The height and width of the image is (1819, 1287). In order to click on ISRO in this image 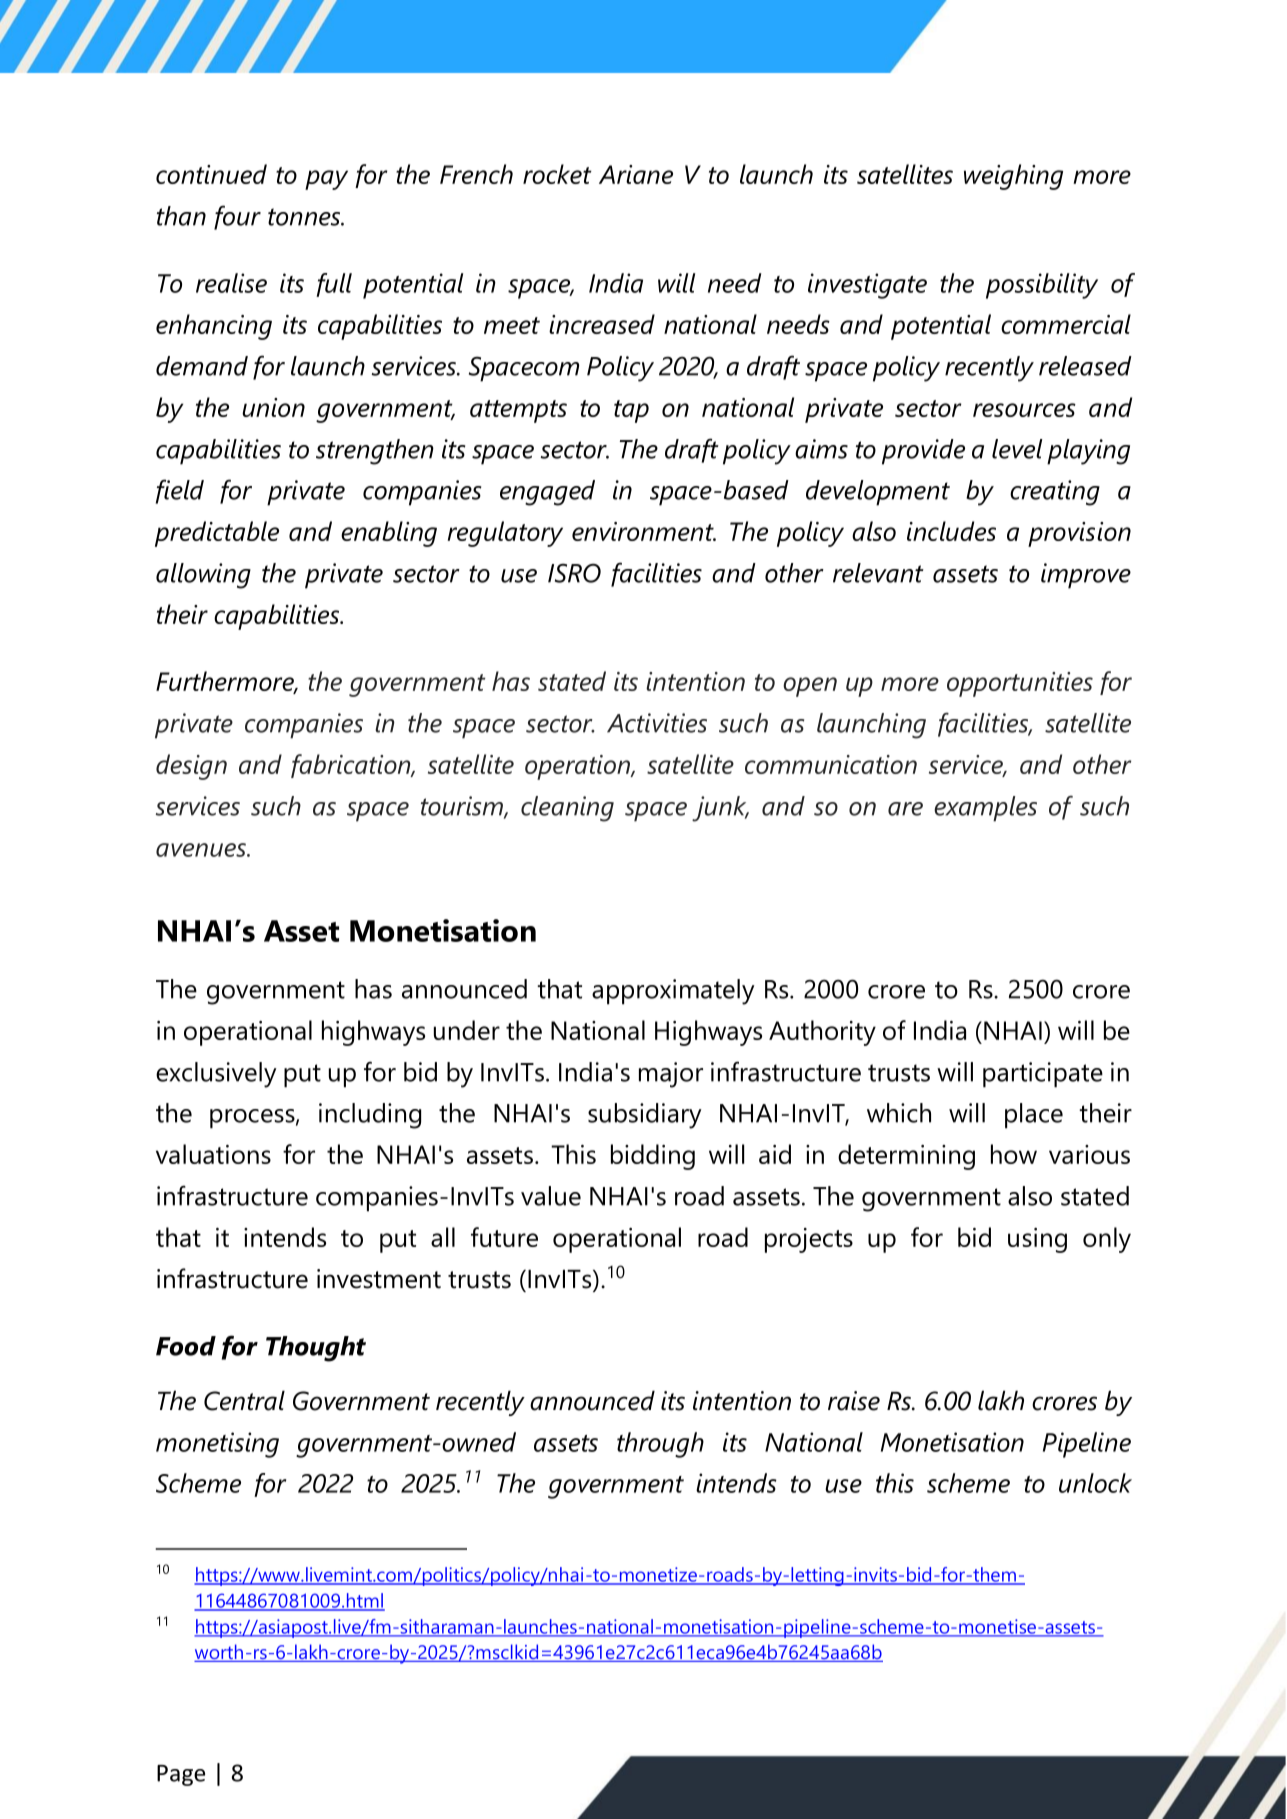, I will do `click(574, 573)`.
